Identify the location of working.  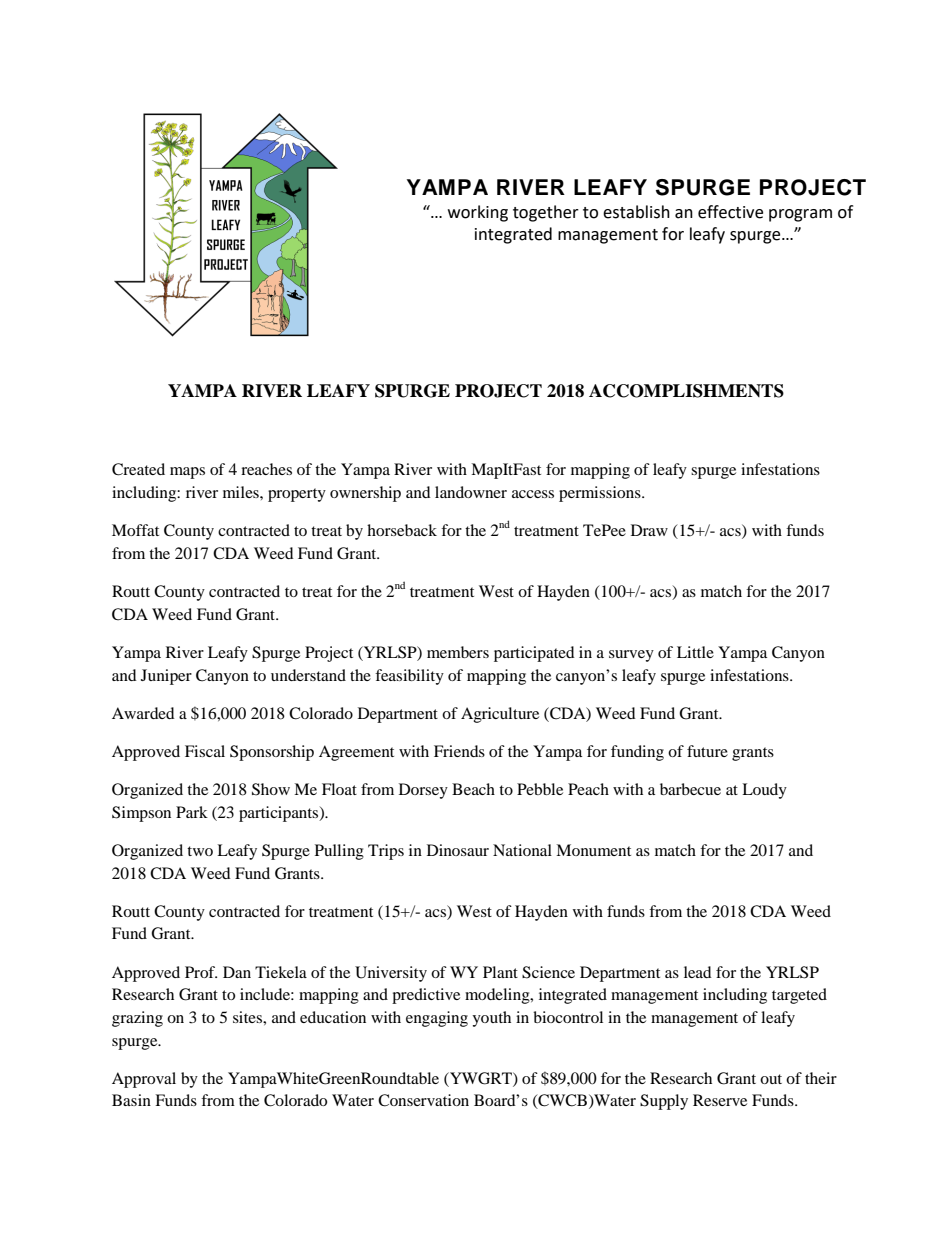
(478, 213).
